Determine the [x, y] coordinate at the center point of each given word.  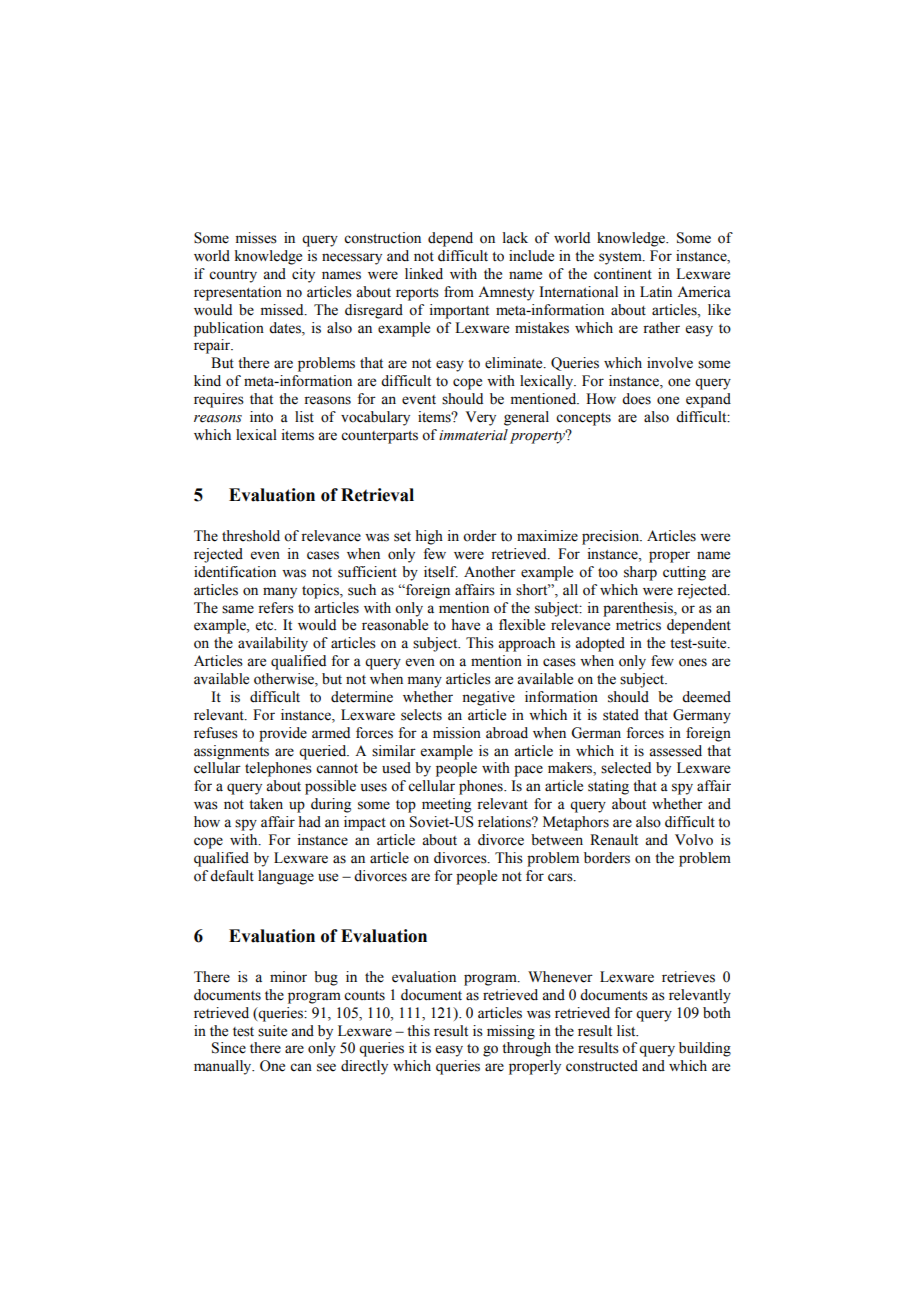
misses [256, 238]
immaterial [473, 435]
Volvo [694, 840]
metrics [638, 625]
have [465, 625]
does [636, 399]
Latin [656, 292]
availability [273, 644]
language [286, 877]
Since [229, 1048]
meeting [446, 805]
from [459, 292]
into [261, 417]
